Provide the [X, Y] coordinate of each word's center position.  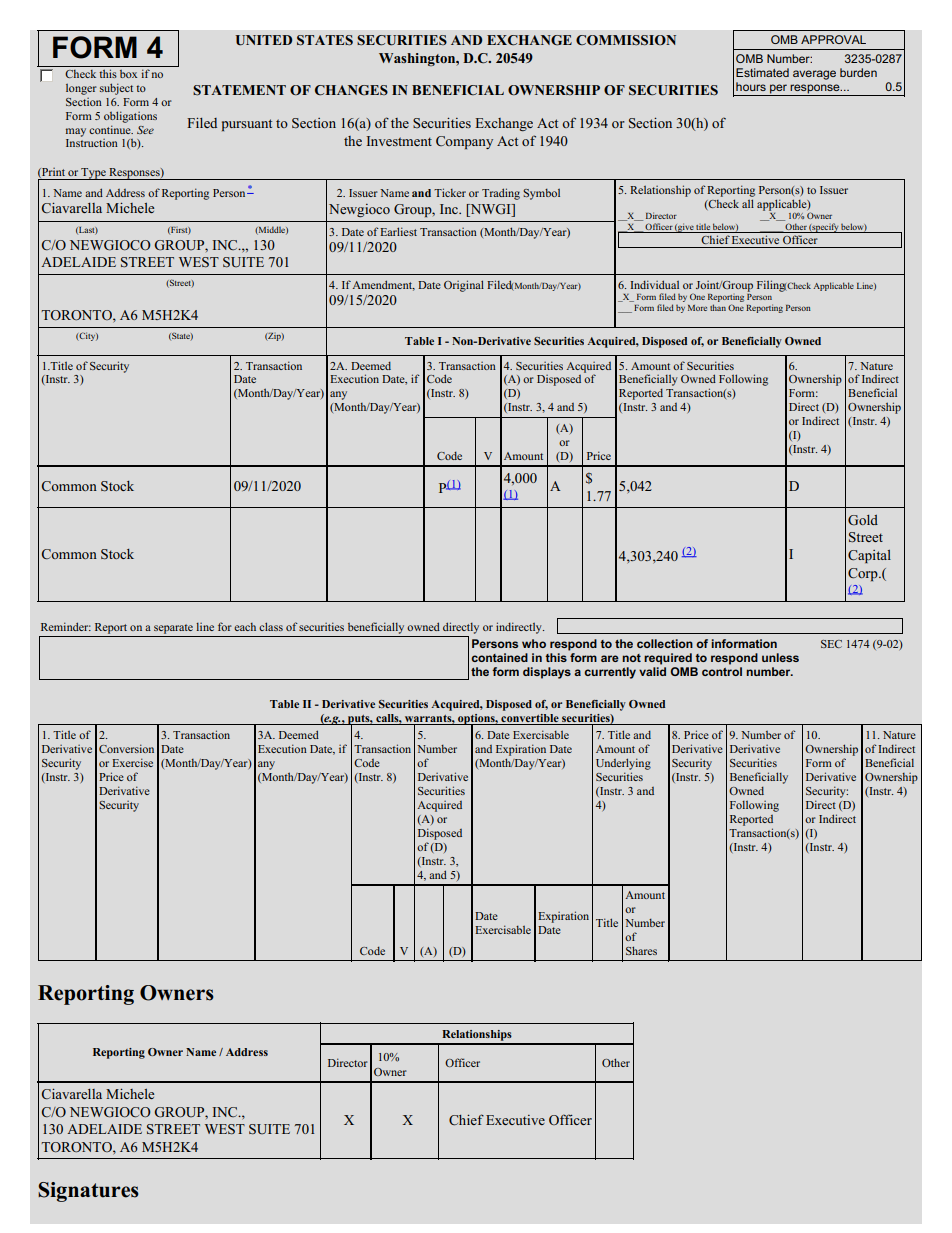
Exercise [132, 762]
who [534, 643]
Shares [641, 950]
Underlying [623, 764]
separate [173, 629]
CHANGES [351, 90]
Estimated [762, 72]
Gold [863, 520]
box [128, 74]
